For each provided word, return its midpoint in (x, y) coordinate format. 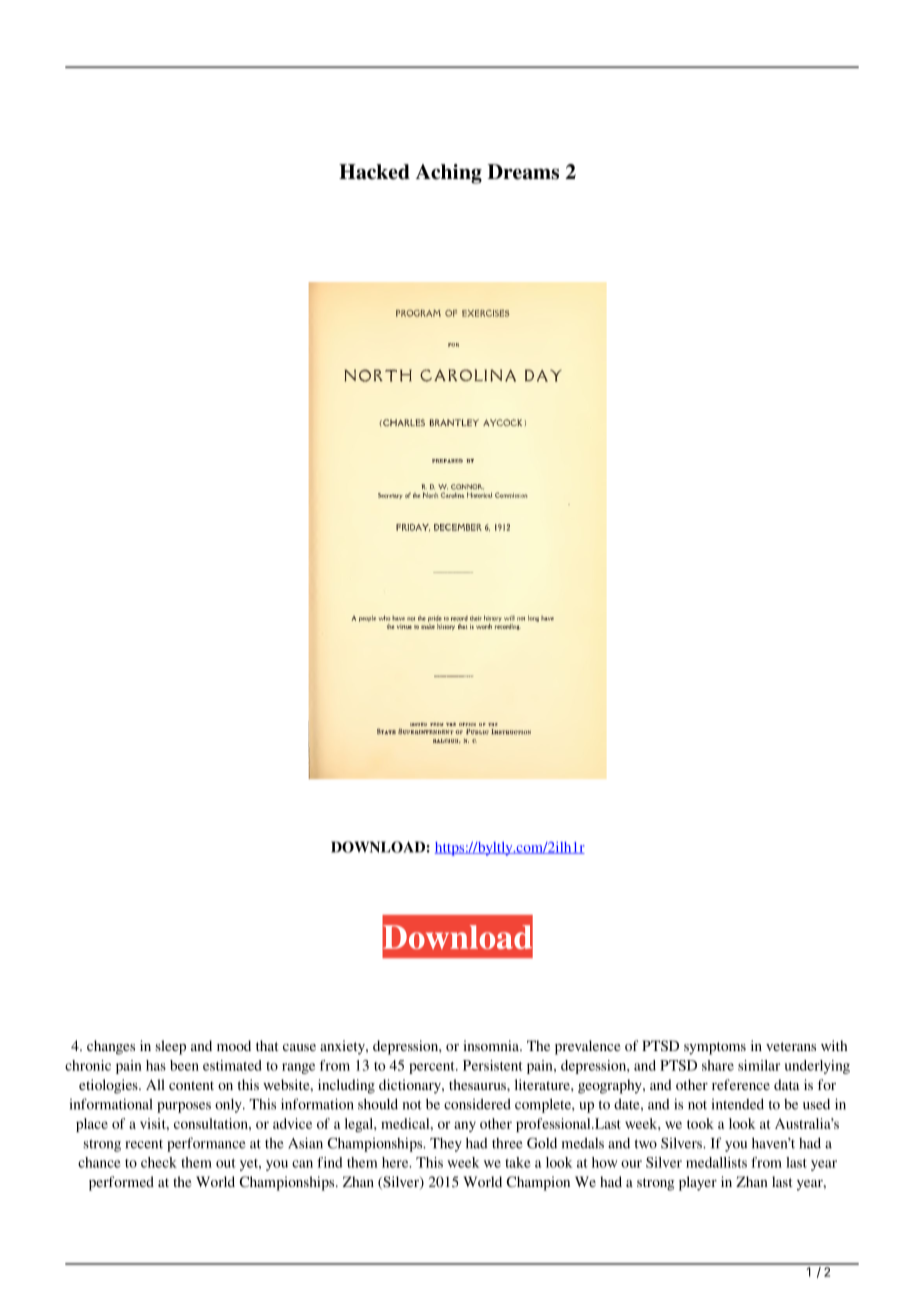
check (159, 1162)
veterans (791, 1046)
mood (234, 1045)
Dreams (523, 172)
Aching (449, 174)
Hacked (374, 172)
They (446, 1145)
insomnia (492, 1045)
